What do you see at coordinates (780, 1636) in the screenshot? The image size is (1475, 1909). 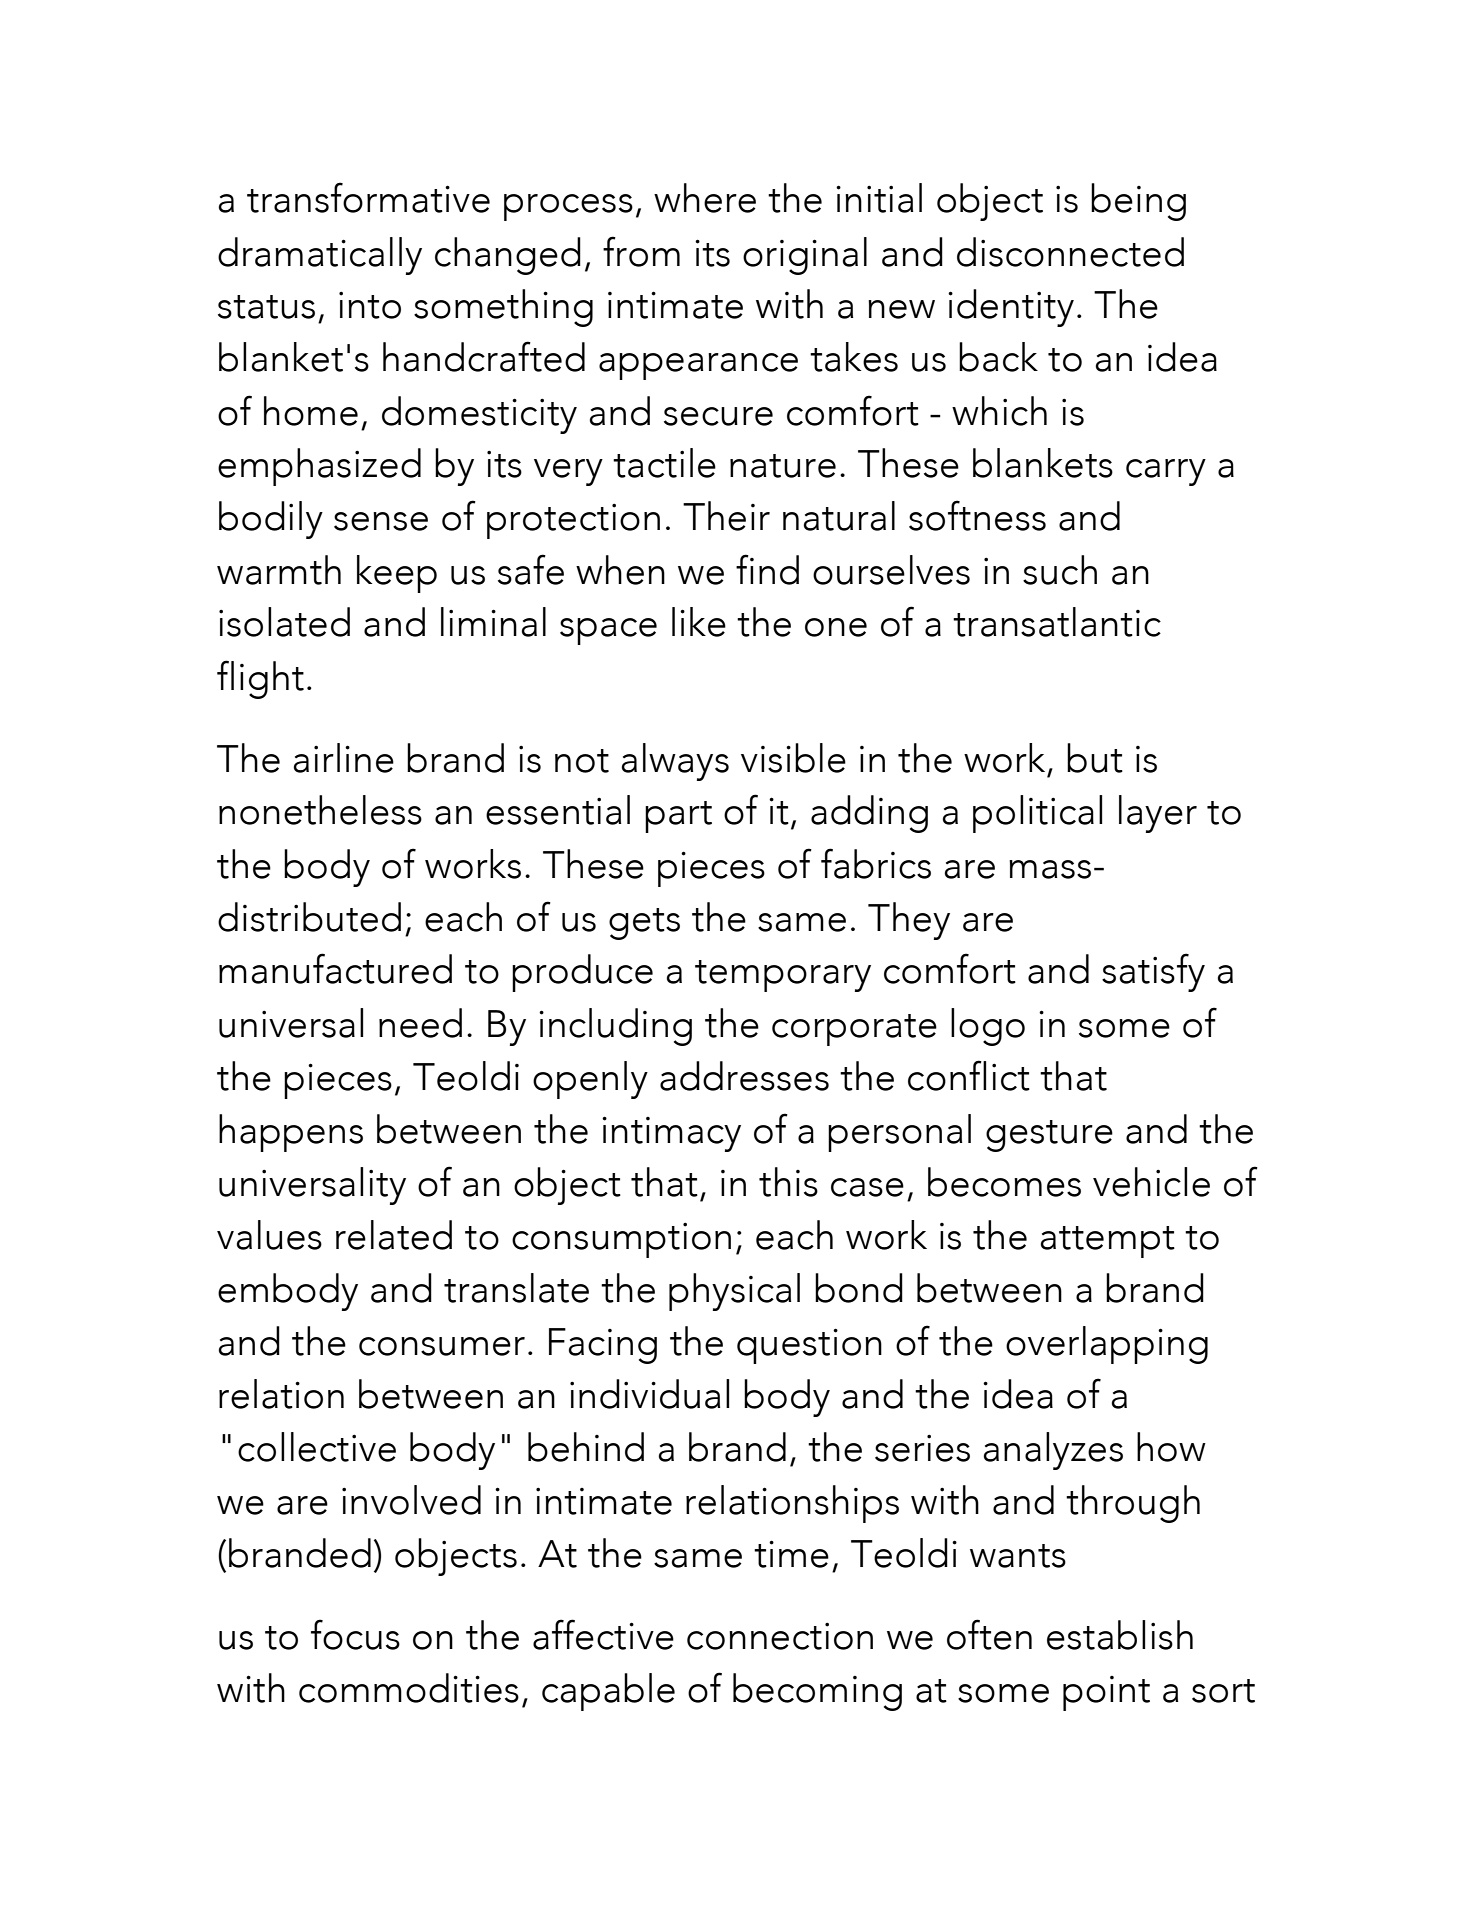 I see `connection` at bounding box center [780, 1636].
